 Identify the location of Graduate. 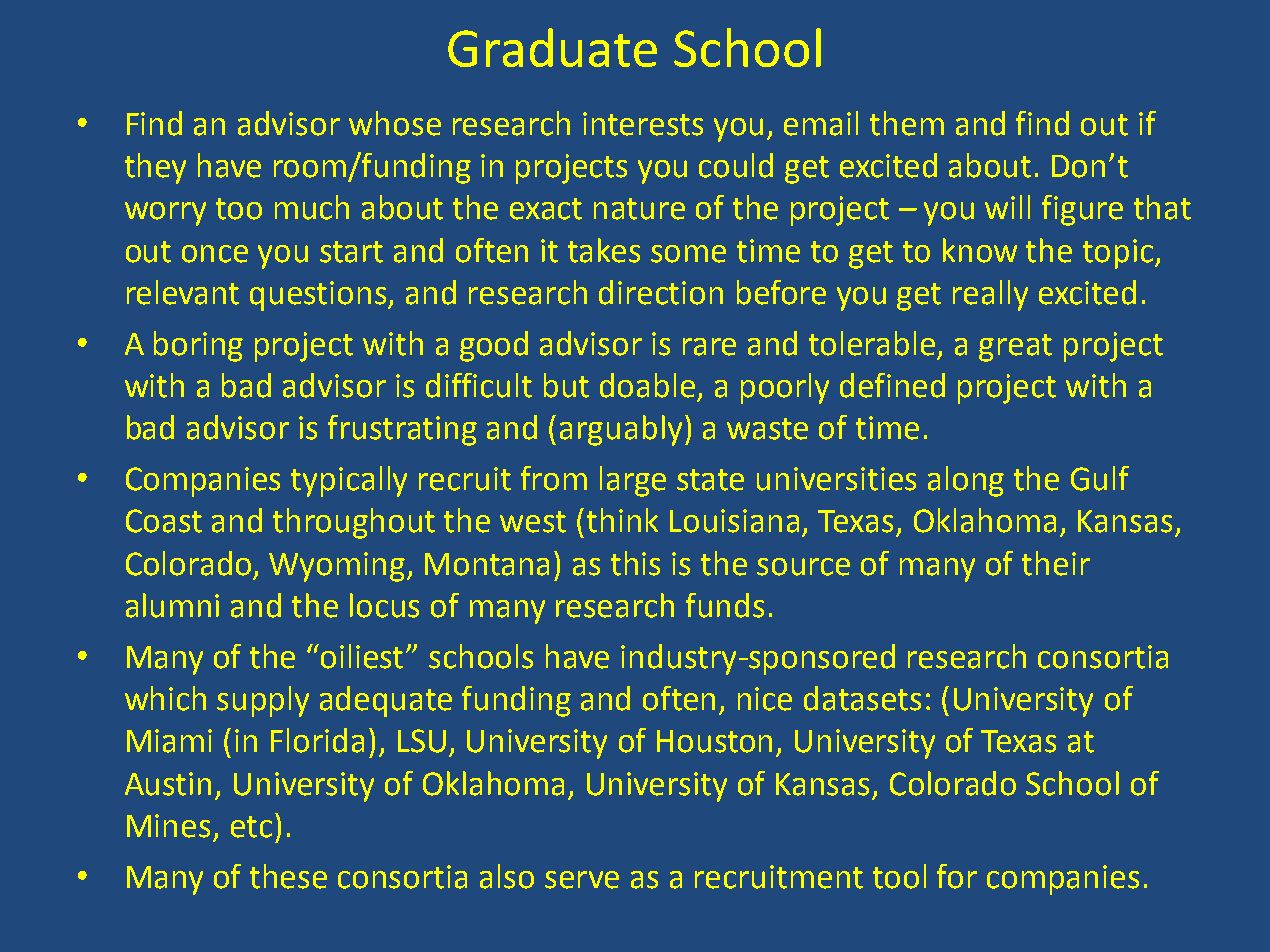
(552, 47).
